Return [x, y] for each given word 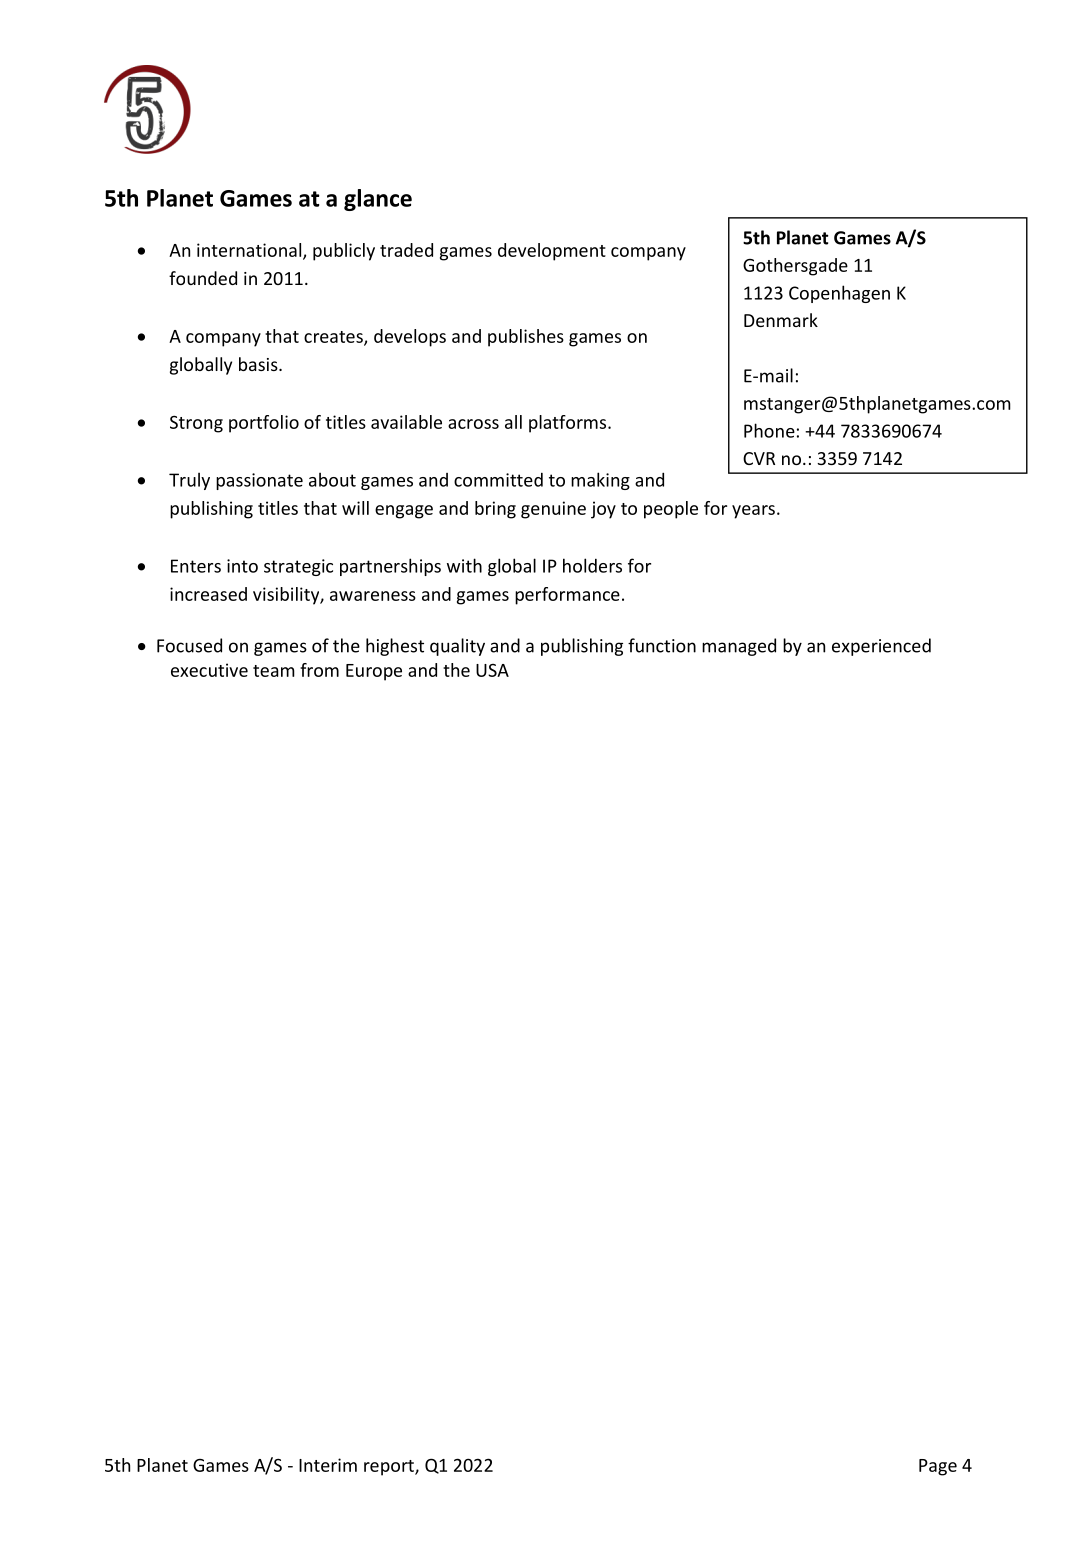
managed [739, 647]
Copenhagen [839, 294]
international [250, 251]
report [390, 1468]
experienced [881, 647]
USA [492, 670]
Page [938, 1467]
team [274, 671]
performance [567, 596]
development [552, 252]
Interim [328, 1465]
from [319, 670]
